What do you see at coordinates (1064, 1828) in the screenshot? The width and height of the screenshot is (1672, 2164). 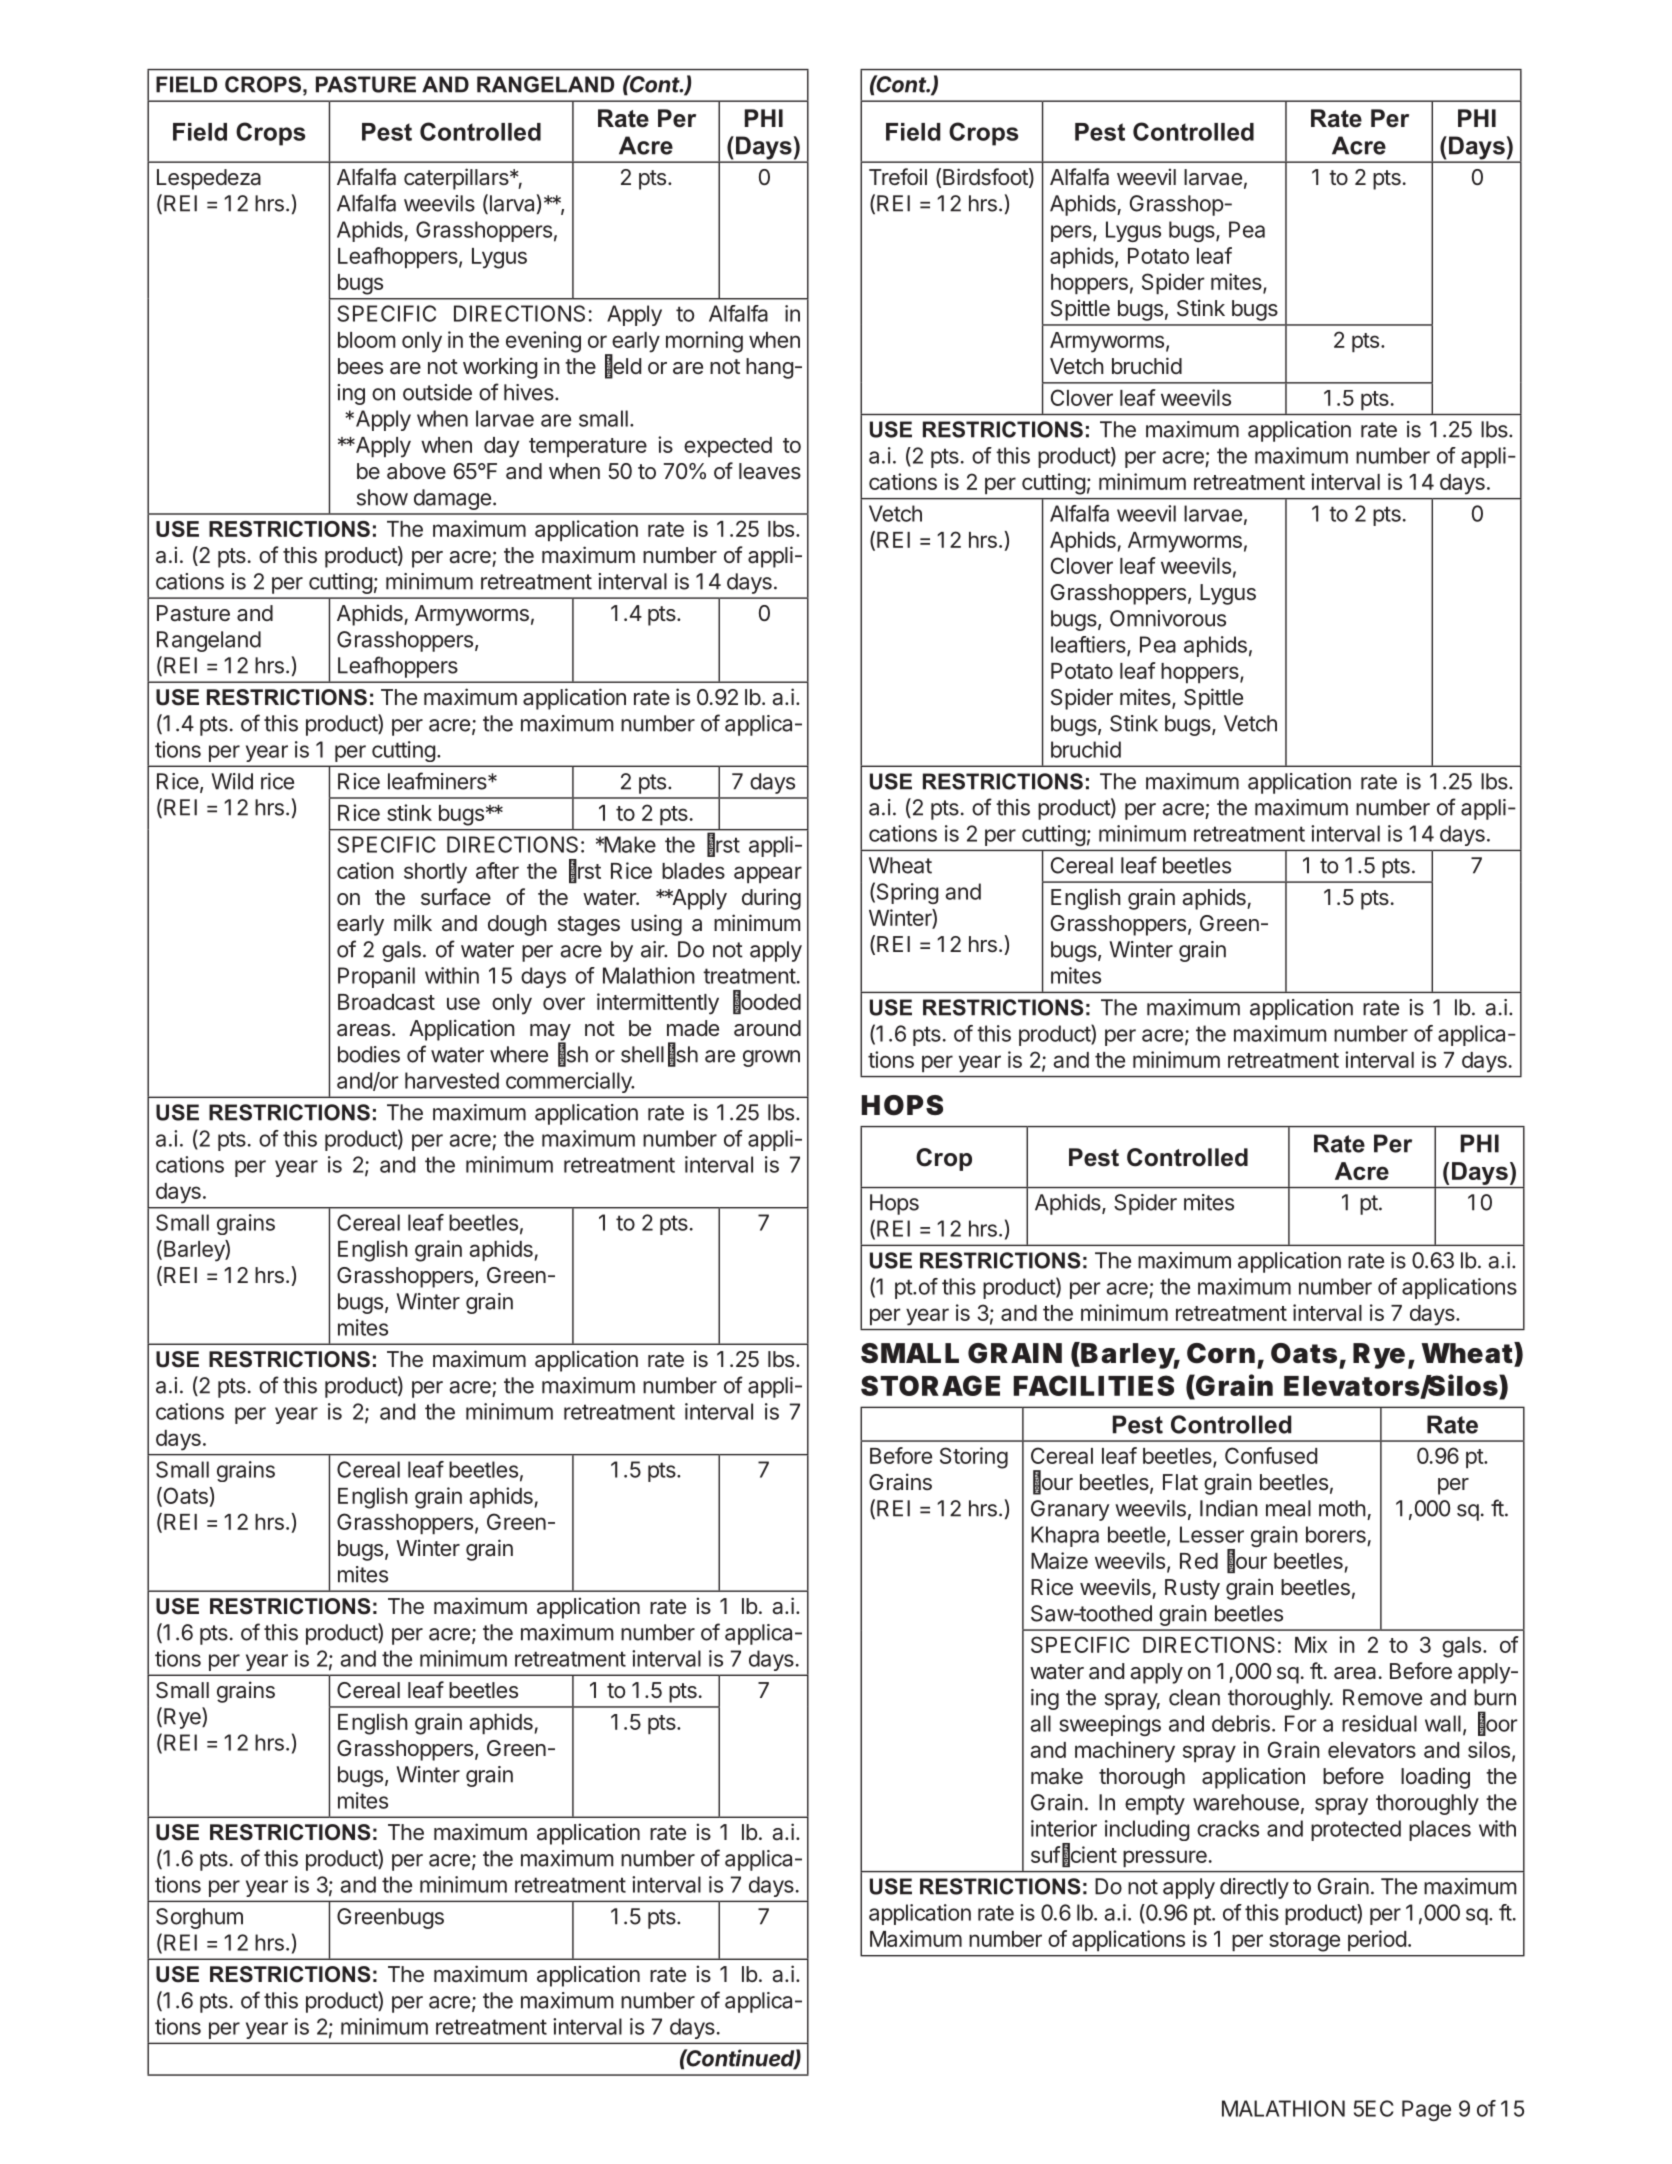 I see `interior` at bounding box center [1064, 1828].
